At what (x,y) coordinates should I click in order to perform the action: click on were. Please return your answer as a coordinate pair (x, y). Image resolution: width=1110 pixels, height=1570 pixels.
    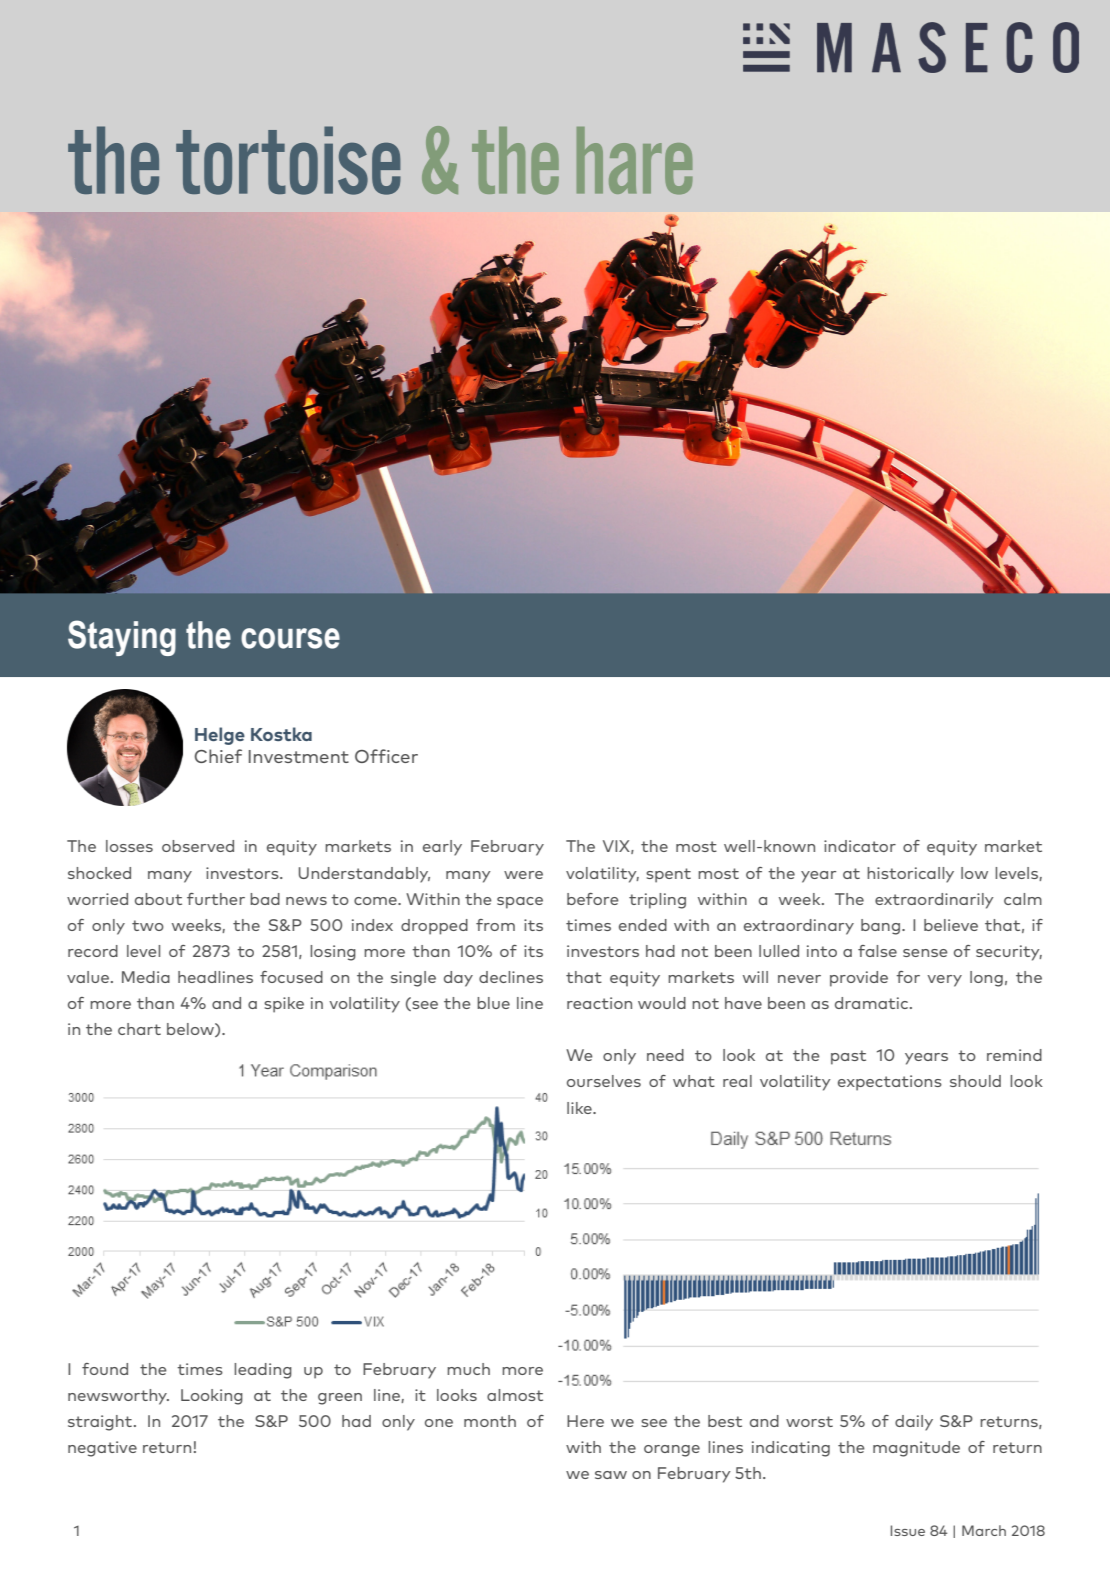
    Looking at the image, I should click on (523, 875).
